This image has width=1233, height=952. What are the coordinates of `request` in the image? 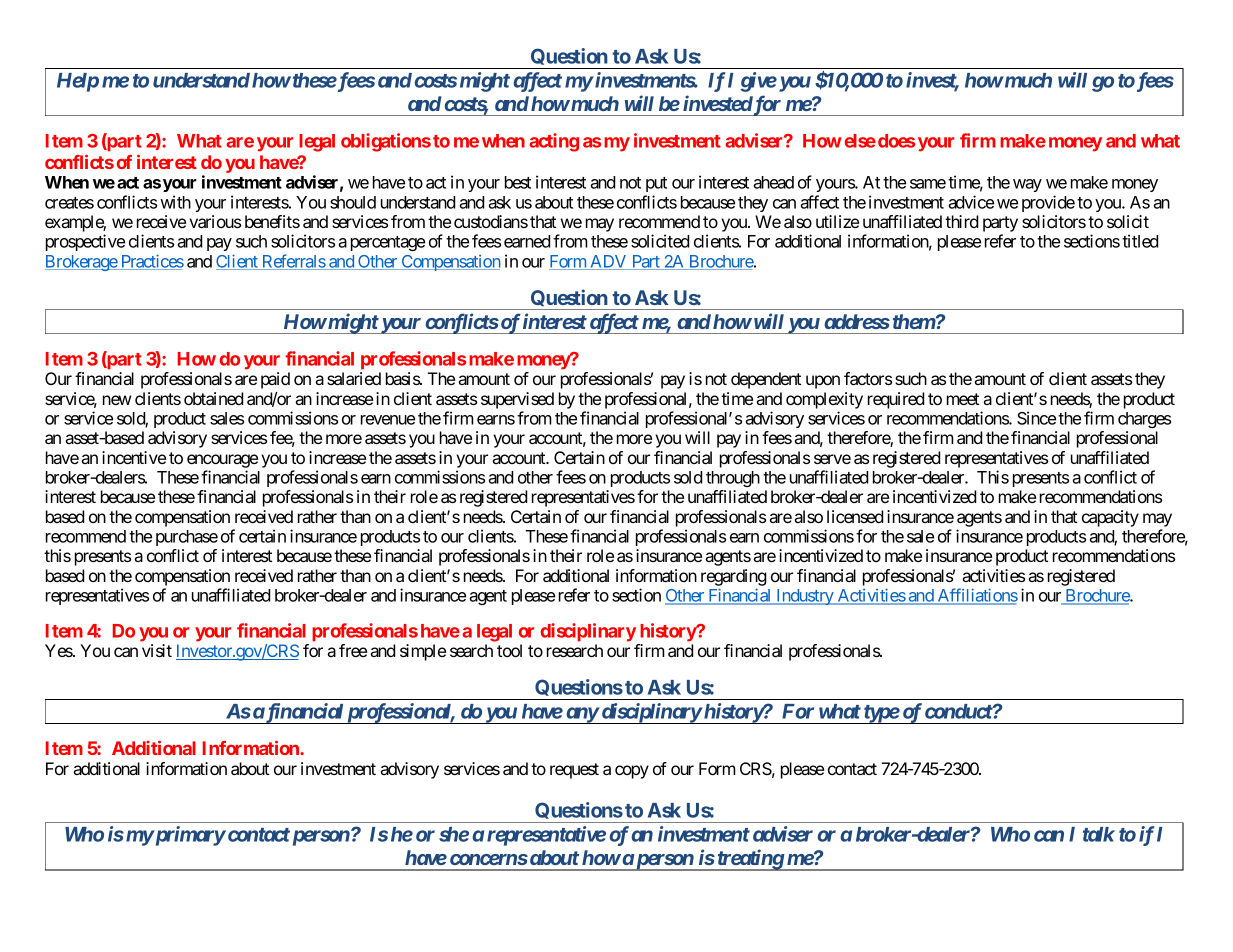 It's located at (574, 771).
